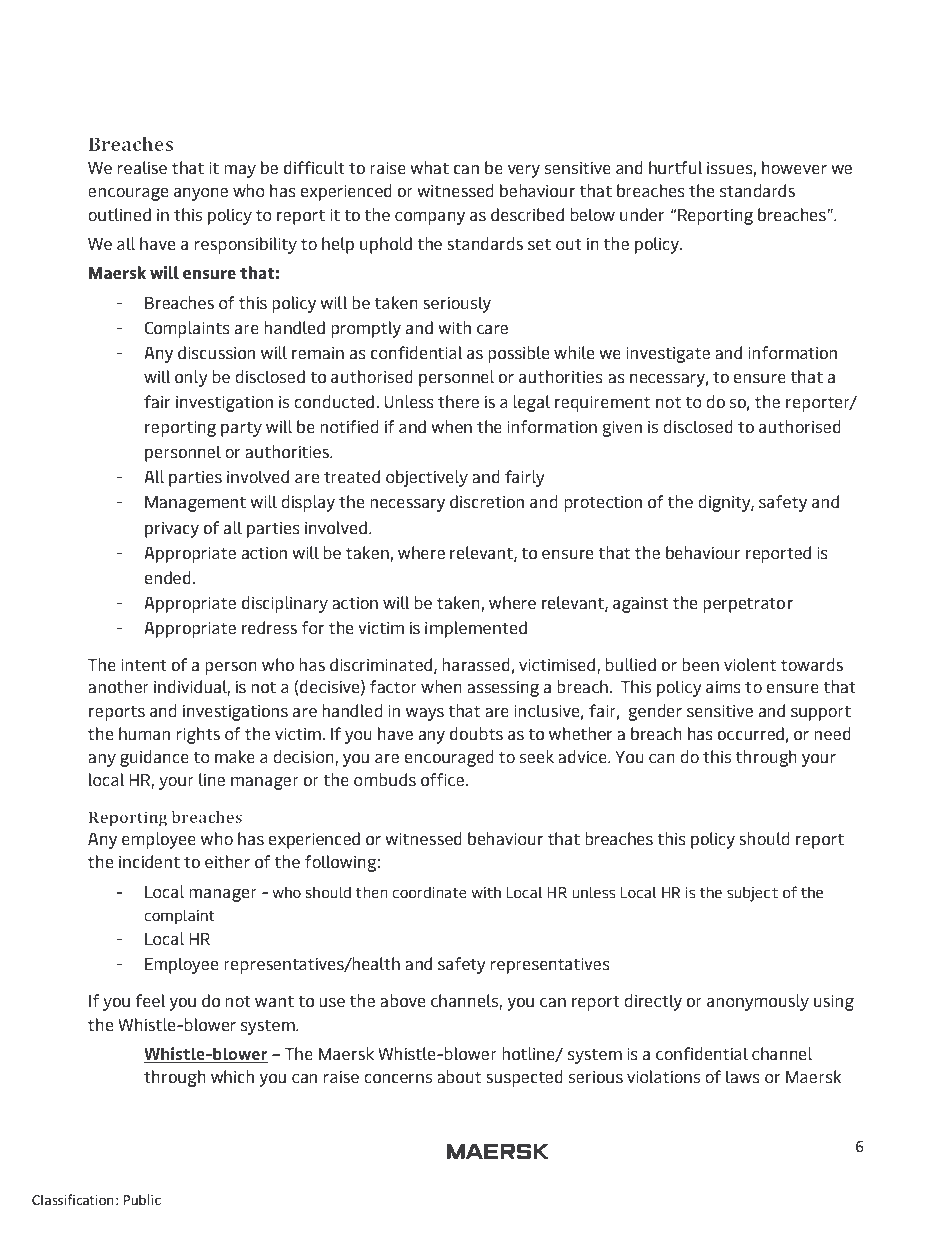 The image size is (952, 1233). I want to click on coordinate, so click(429, 892).
